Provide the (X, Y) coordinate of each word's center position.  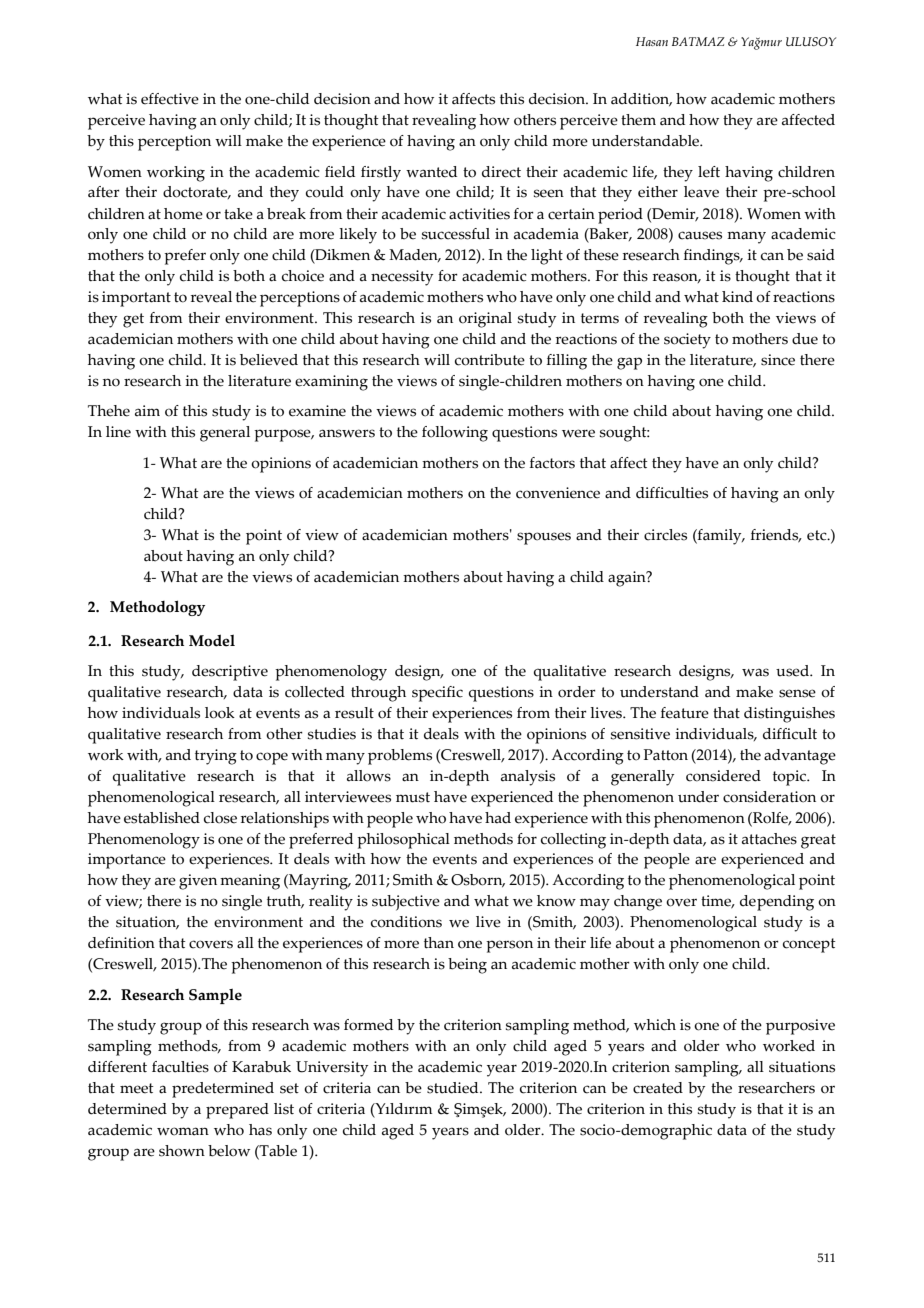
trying (216, 757)
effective (170, 99)
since (778, 360)
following (455, 434)
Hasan (652, 41)
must (413, 797)
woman (183, 1131)
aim (147, 411)
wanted (431, 172)
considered (723, 776)
